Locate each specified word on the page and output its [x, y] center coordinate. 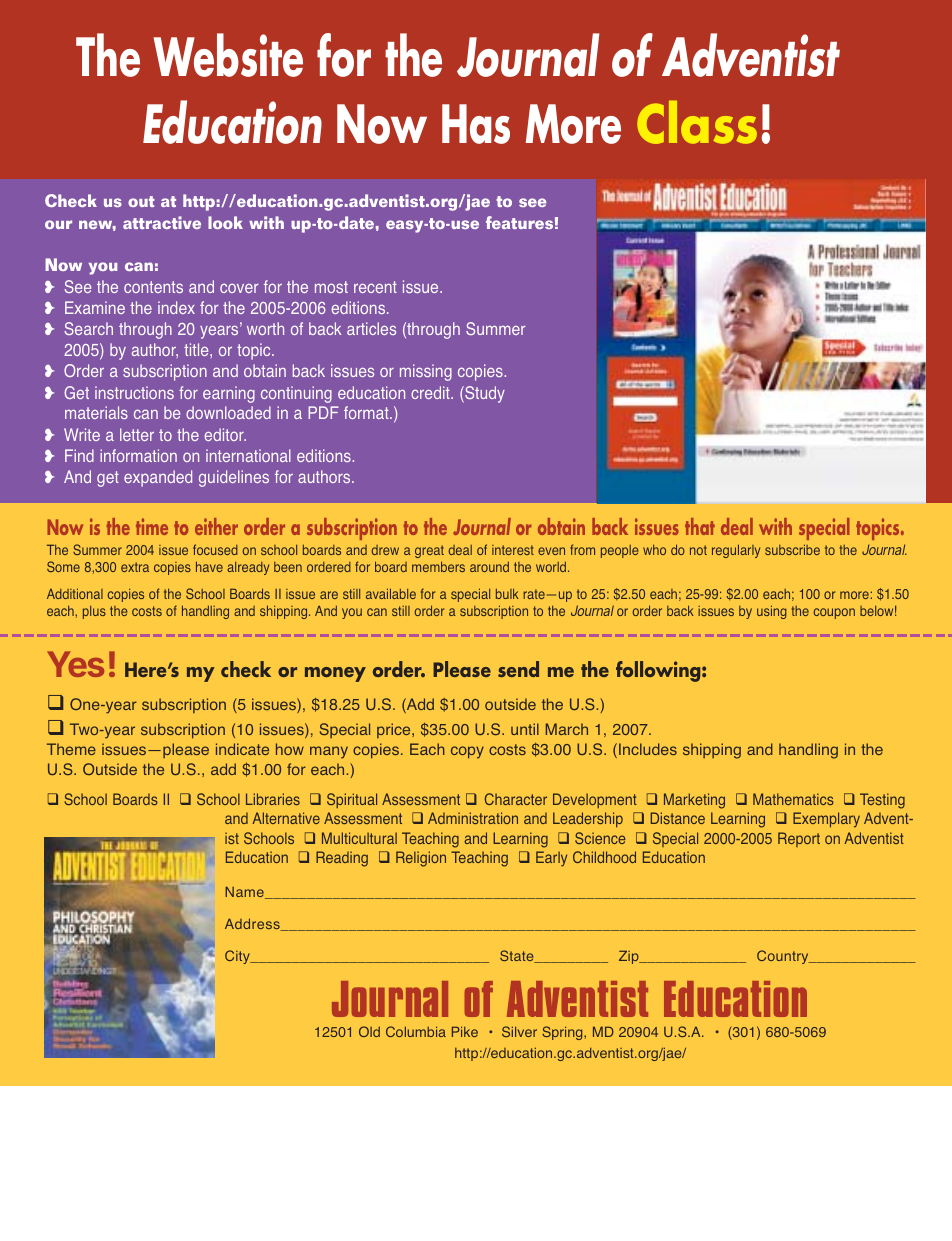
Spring [563, 1033]
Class [697, 122]
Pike [465, 1031]
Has [476, 124]
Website [228, 55]
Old [369, 1031]
